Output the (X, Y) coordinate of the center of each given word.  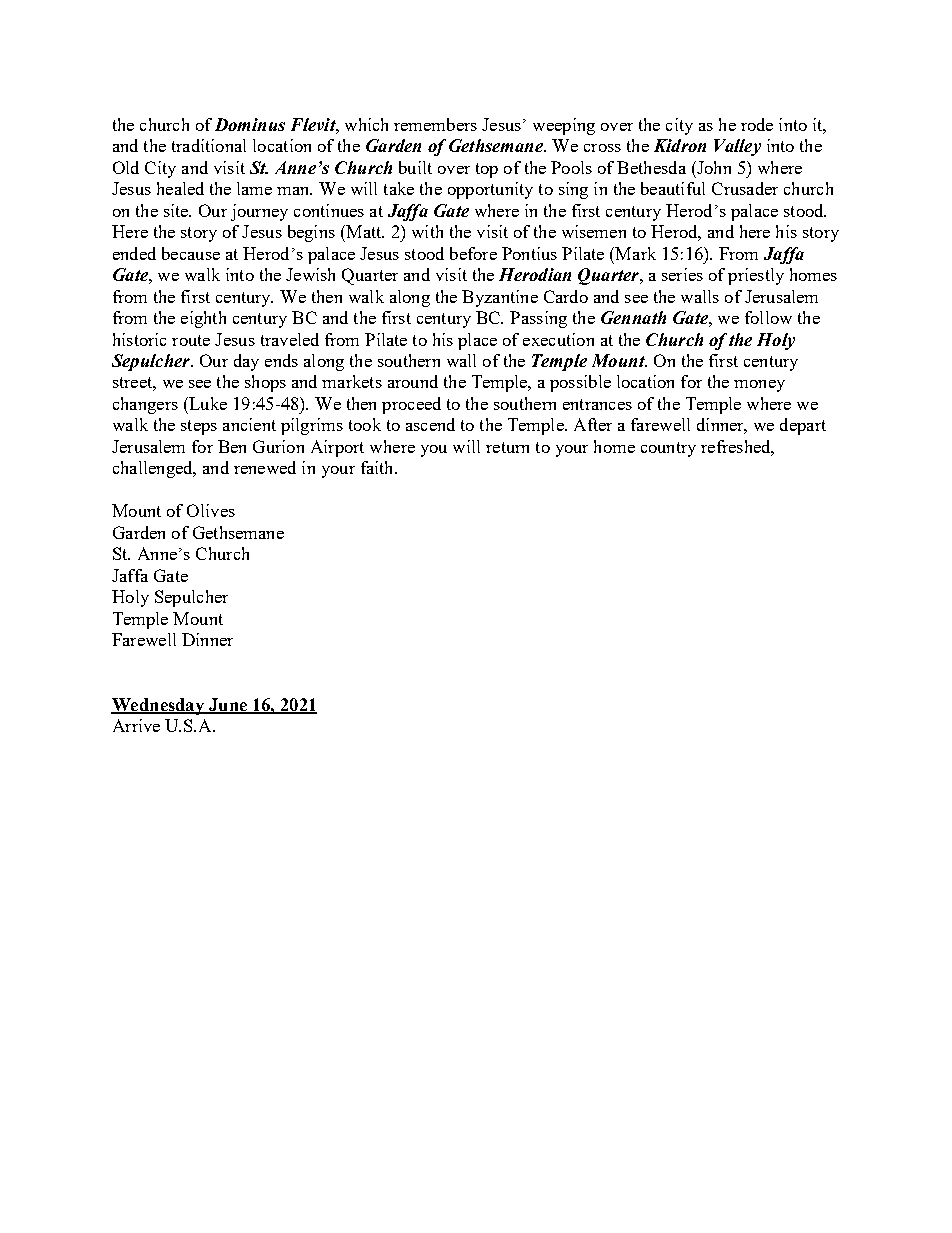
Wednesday (158, 706)
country (668, 449)
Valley (737, 147)
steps (199, 427)
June (228, 705)
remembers (435, 124)
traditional (209, 145)
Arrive (136, 725)
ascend (430, 424)
